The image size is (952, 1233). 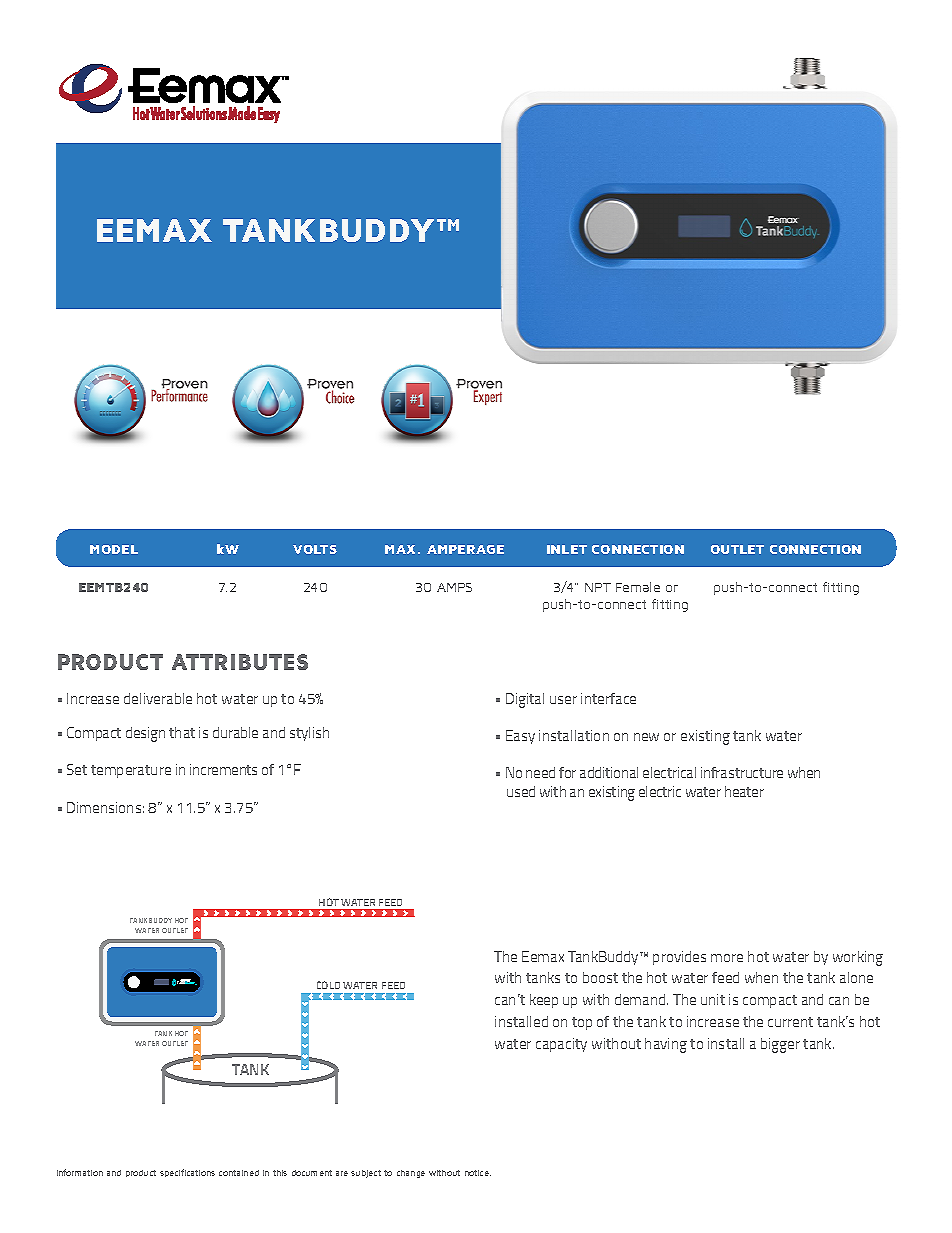 What do you see at coordinates (780, 1045) in the document?
I see `bigger` at bounding box center [780, 1045].
